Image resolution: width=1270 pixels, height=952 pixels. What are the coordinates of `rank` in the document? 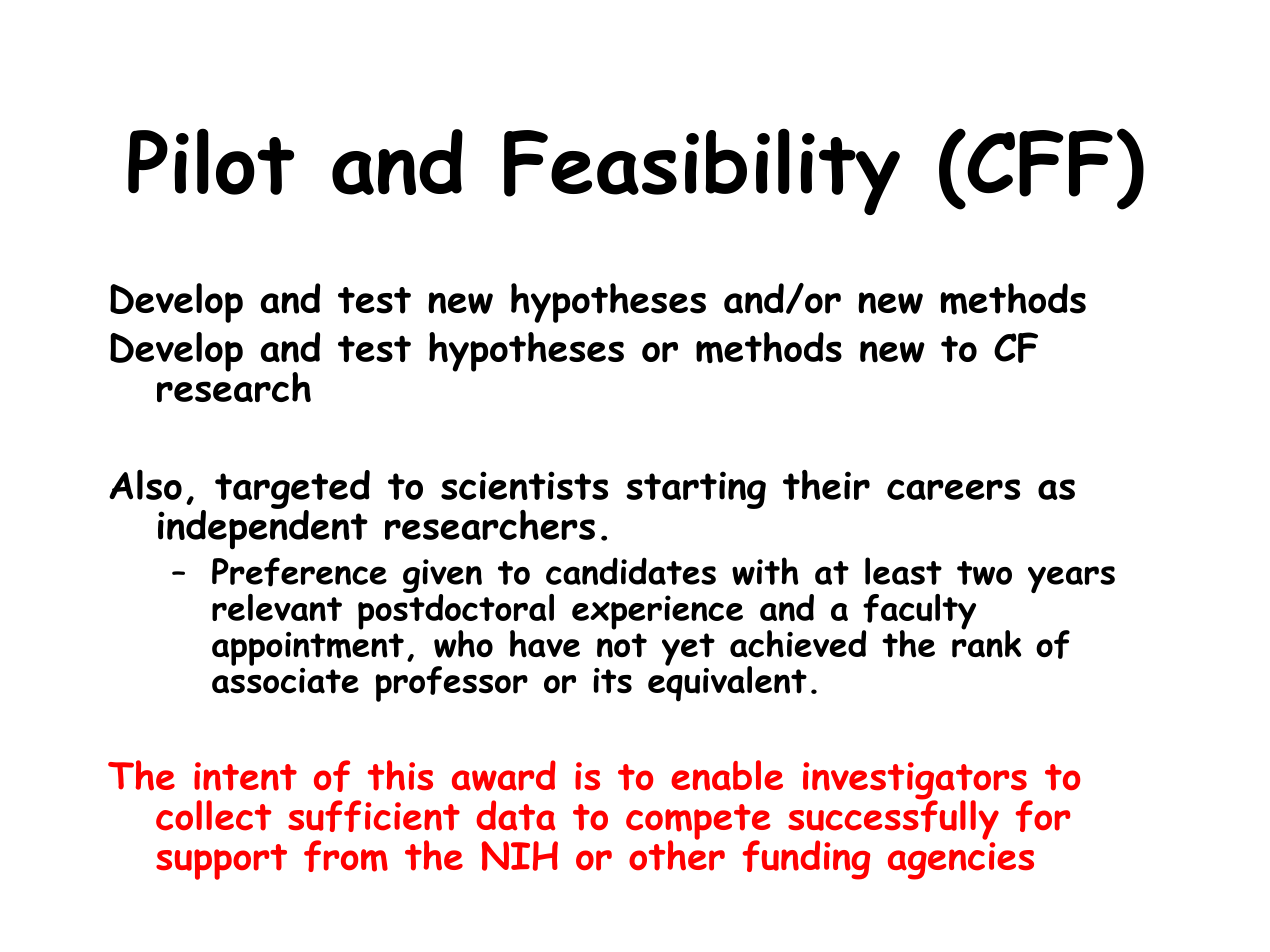 It's located at (986, 643).
